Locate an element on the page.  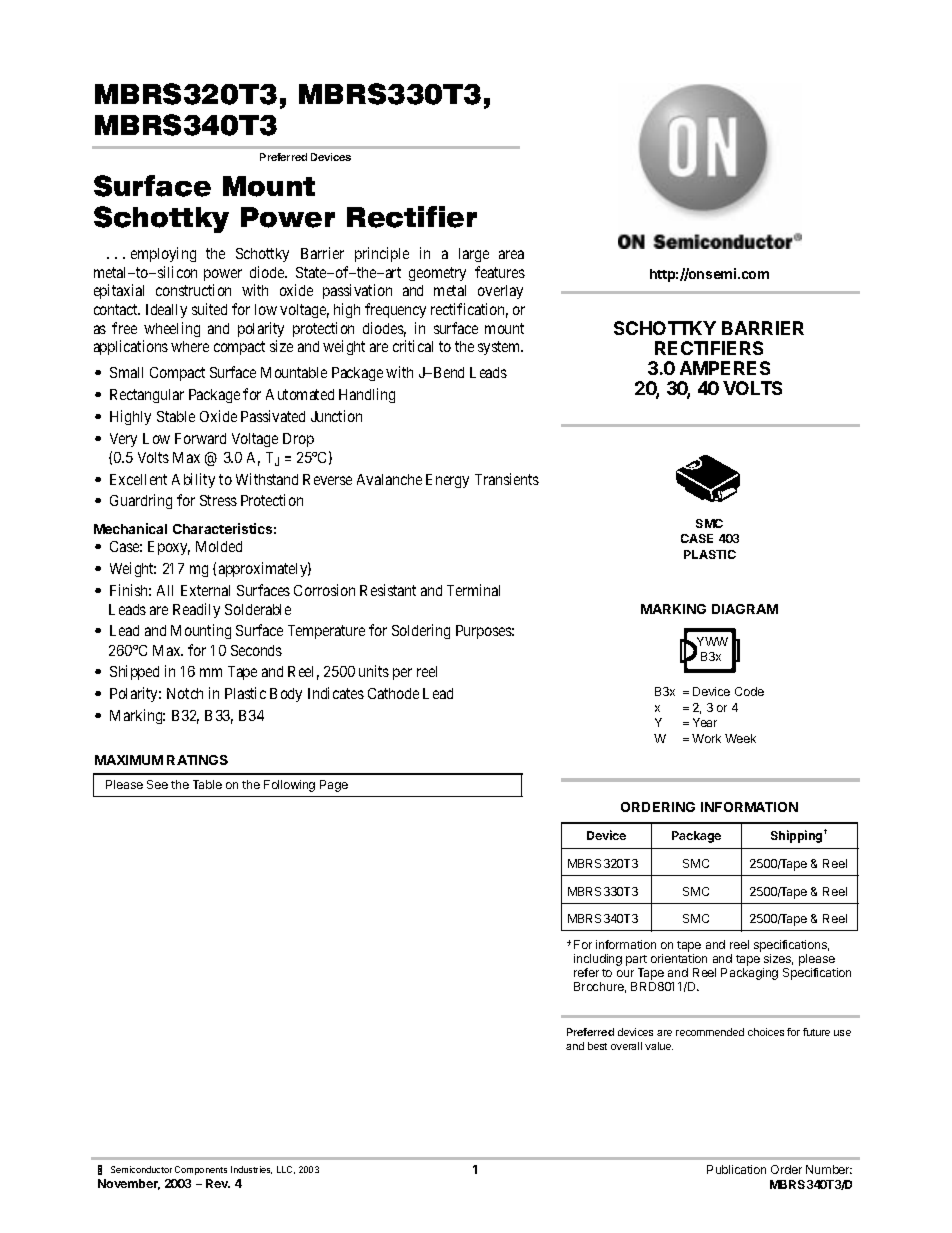
Notch is located at coordinates (185, 693).
